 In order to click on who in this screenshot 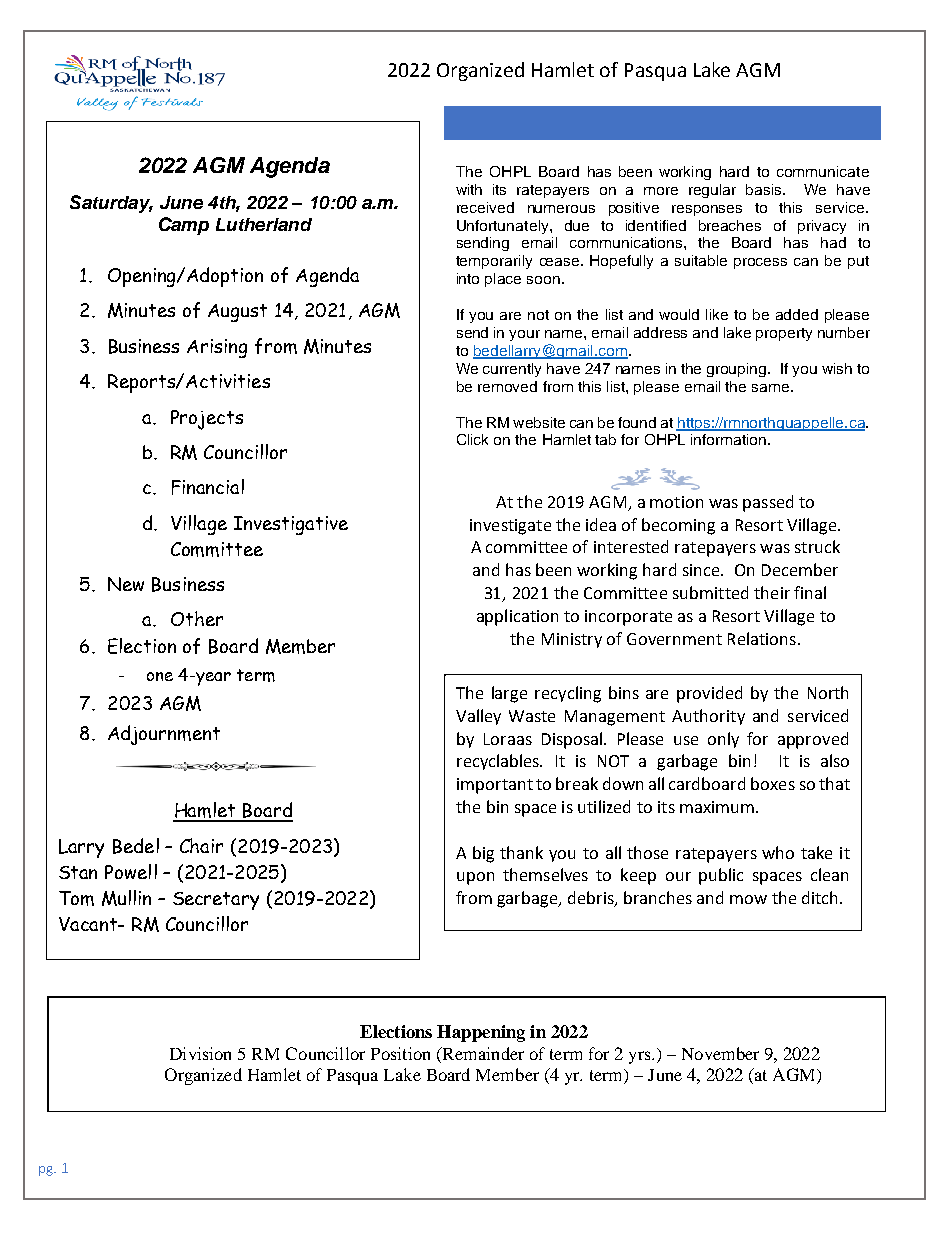, I will do `click(778, 852)`.
